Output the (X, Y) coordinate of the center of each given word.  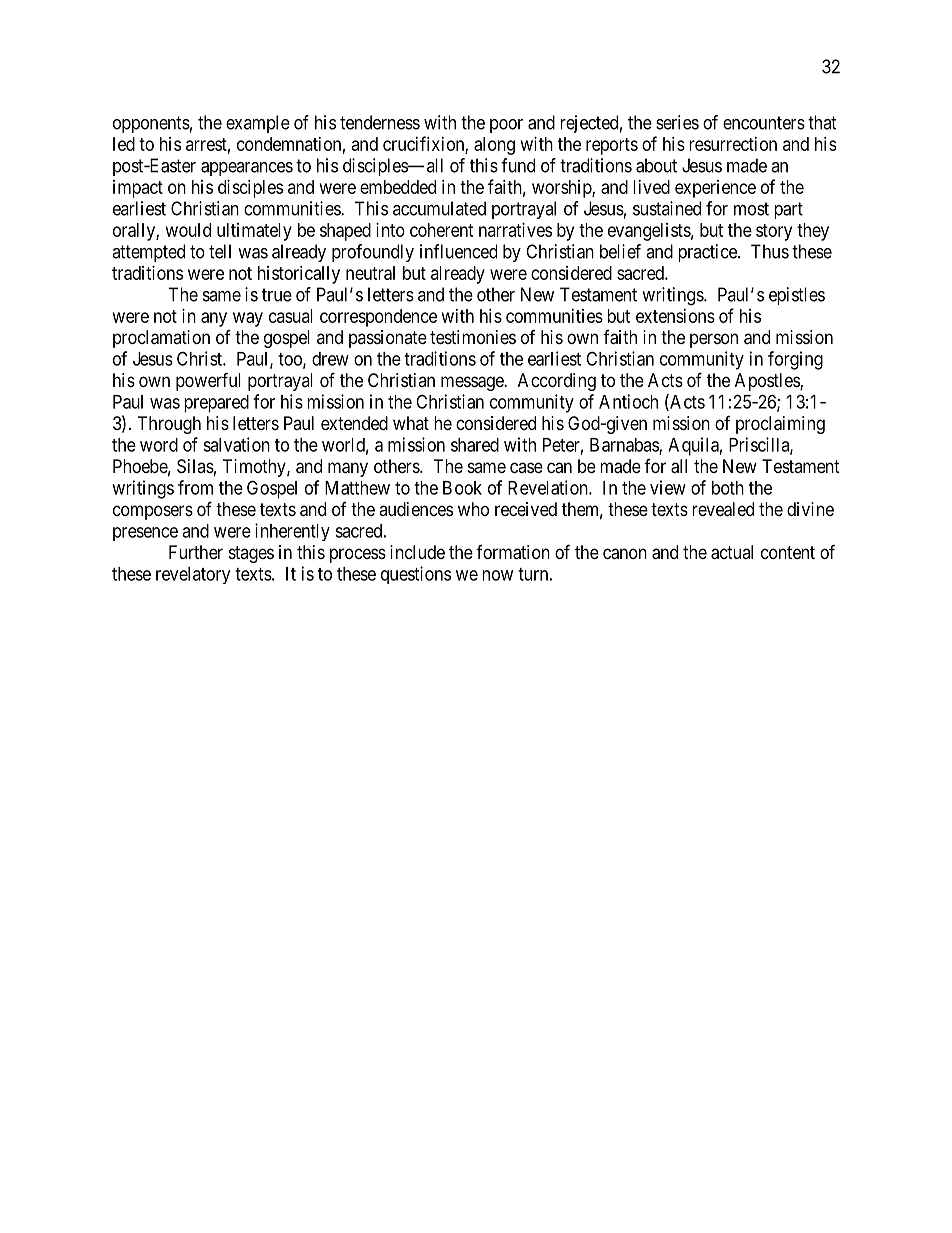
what (411, 423)
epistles (797, 296)
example (258, 124)
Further (196, 552)
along (494, 146)
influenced (458, 251)
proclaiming (780, 425)
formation (513, 552)
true (277, 295)
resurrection (733, 144)
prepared (216, 404)
